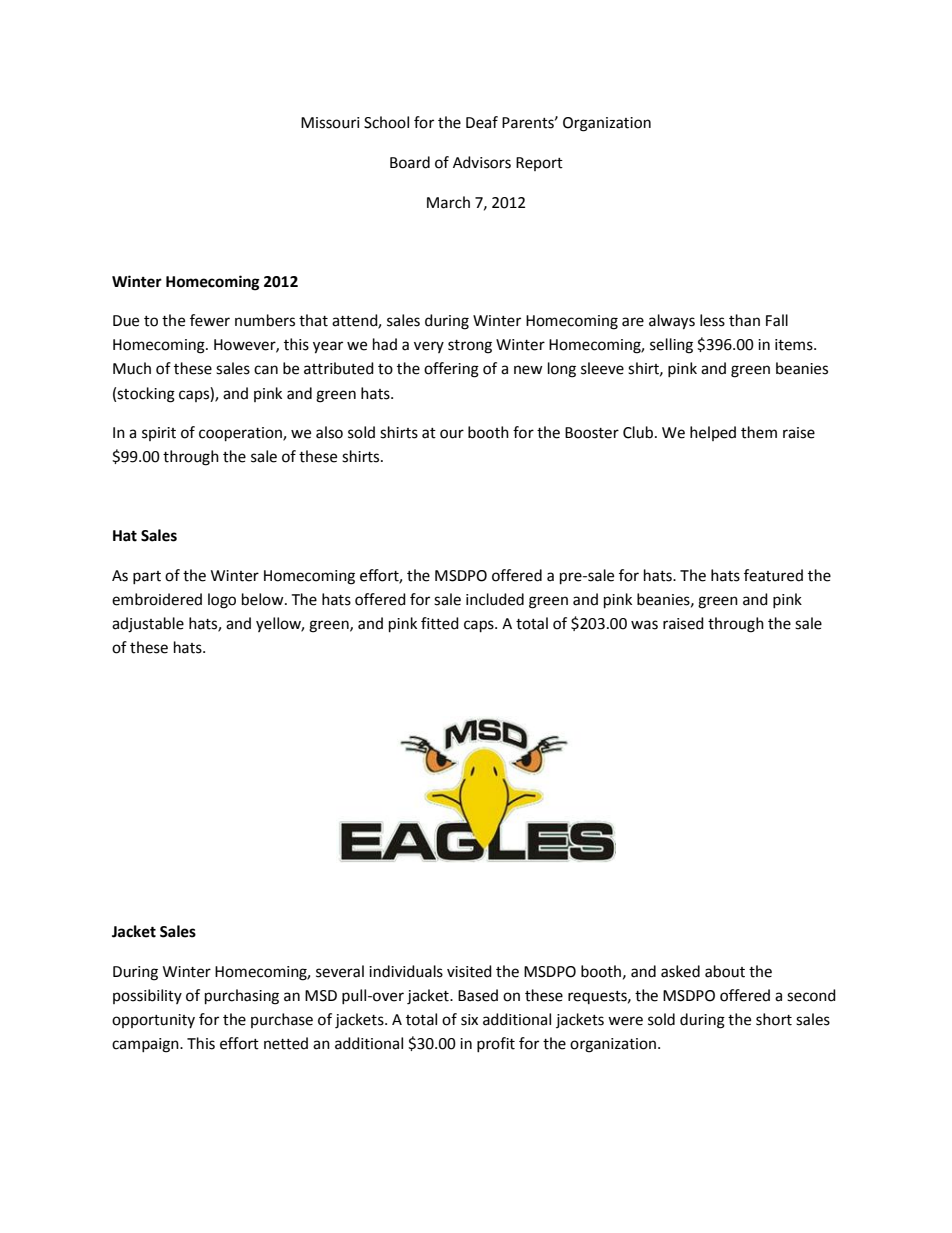  What do you see at coordinates (671, 346) in the screenshot?
I see `selling` at bounding box center [671, 346].
